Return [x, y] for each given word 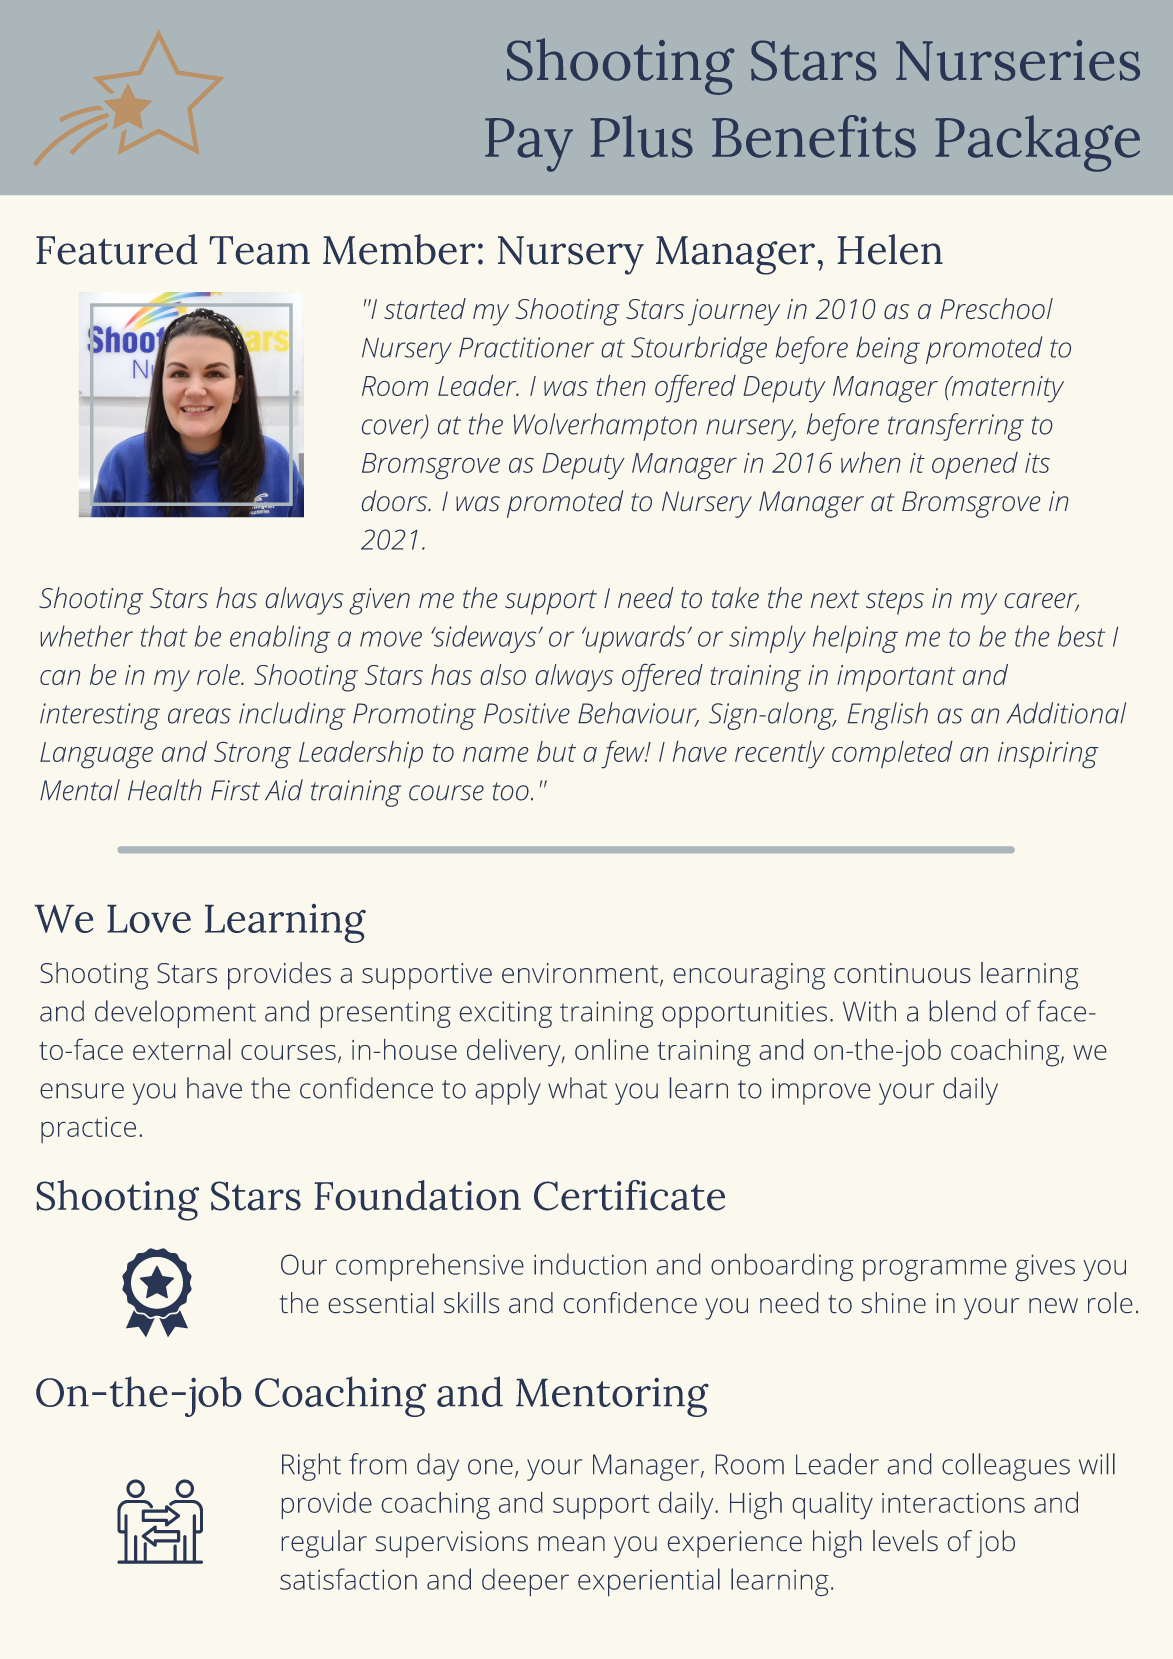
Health [164, 790]
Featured [116, 249]
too [511, 791]
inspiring [1048, 755]
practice [88, 1130]
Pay [529, 145]
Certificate [629, 1195]
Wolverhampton [605, 427]
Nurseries [1018, 60]
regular [324, 1544]
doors [396, 501]
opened [975, 465]
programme [934, 1270]
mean [572, 1543]
